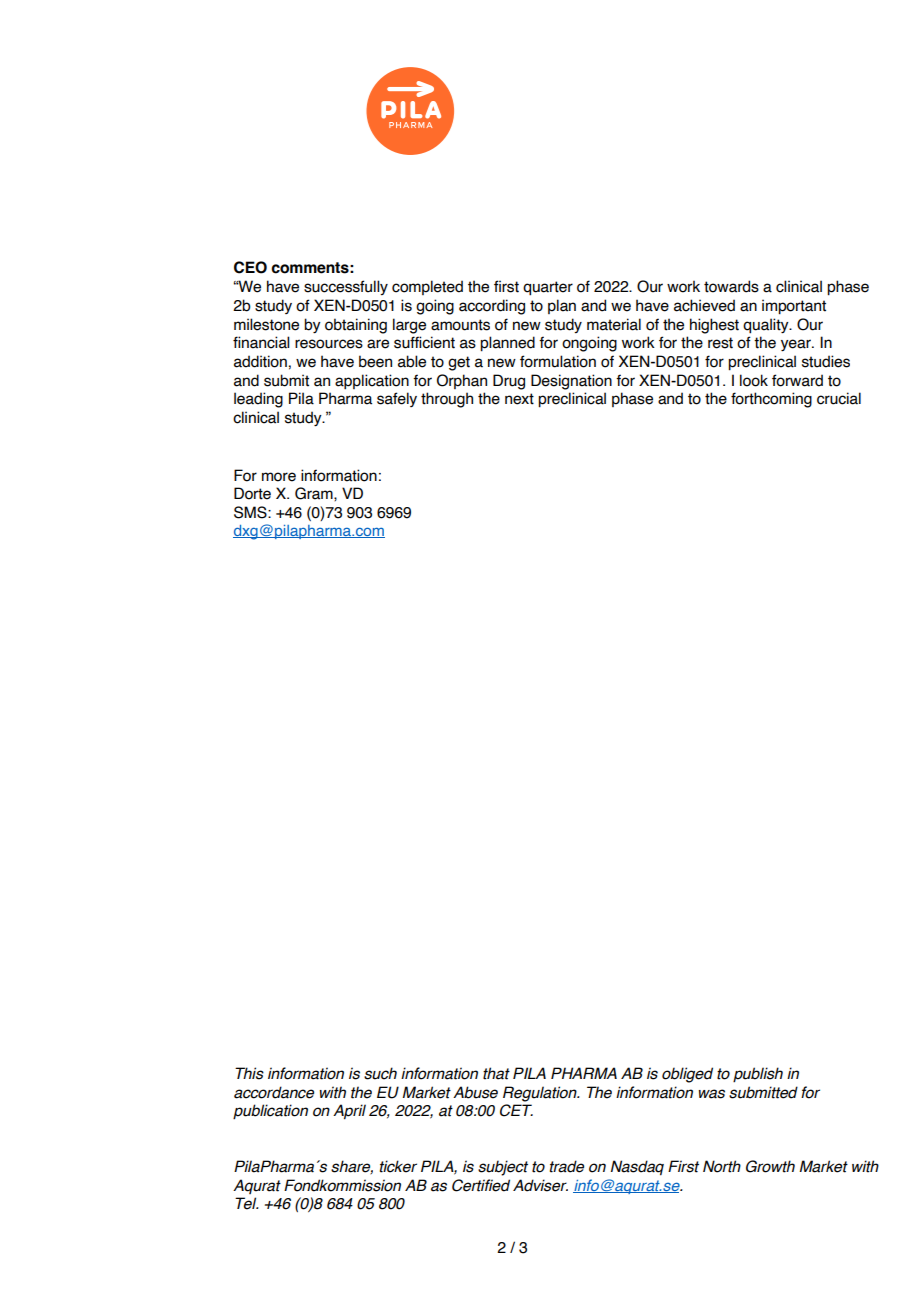 This document has height=1308, width=924. Describe the element at coordinates (346, 287) in the document. I see `successfully` at that location.
